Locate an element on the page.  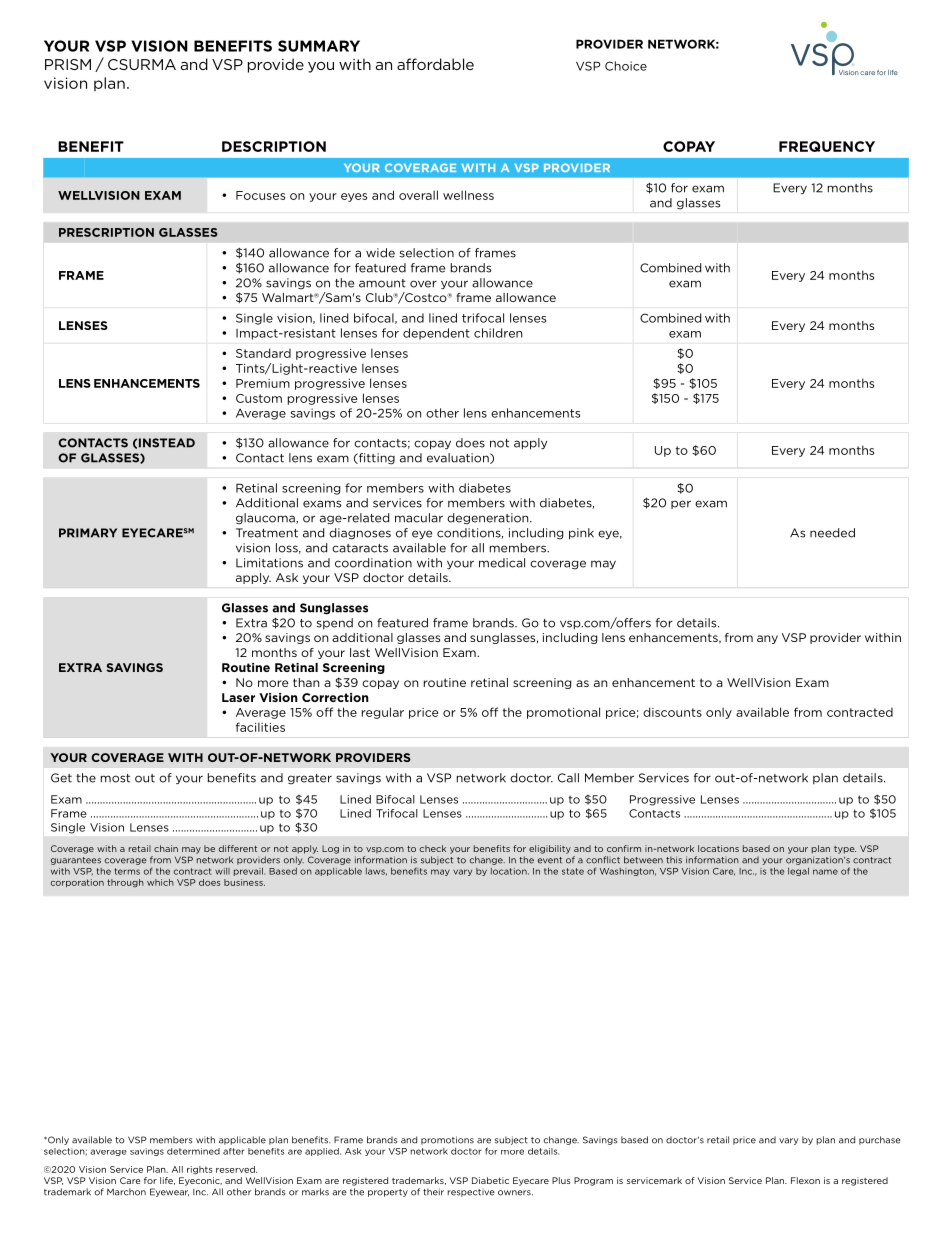
any is located at coordinates (767, 639).
